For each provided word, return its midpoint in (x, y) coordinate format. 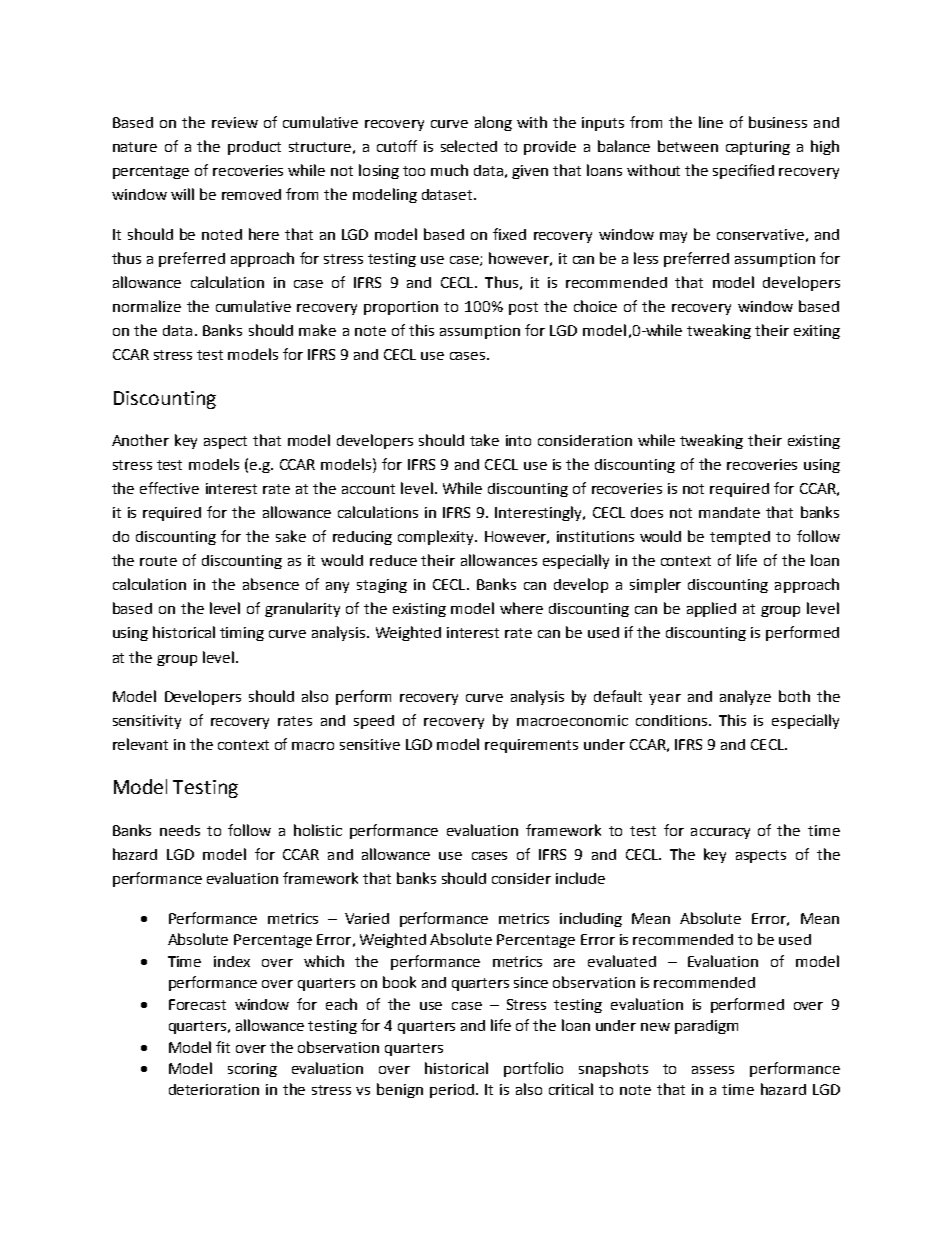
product (254, 148)
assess (713, 1070)
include (580, 878)
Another (140, 440)
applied (711, 609)
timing (242, 634)
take (484, 440)
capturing (758, 148)
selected (469, 146)
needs (180, 830)
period (452, 1091)
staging (382, 586)
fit (223, 1047)
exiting (817, 332)
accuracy (720, 833)
